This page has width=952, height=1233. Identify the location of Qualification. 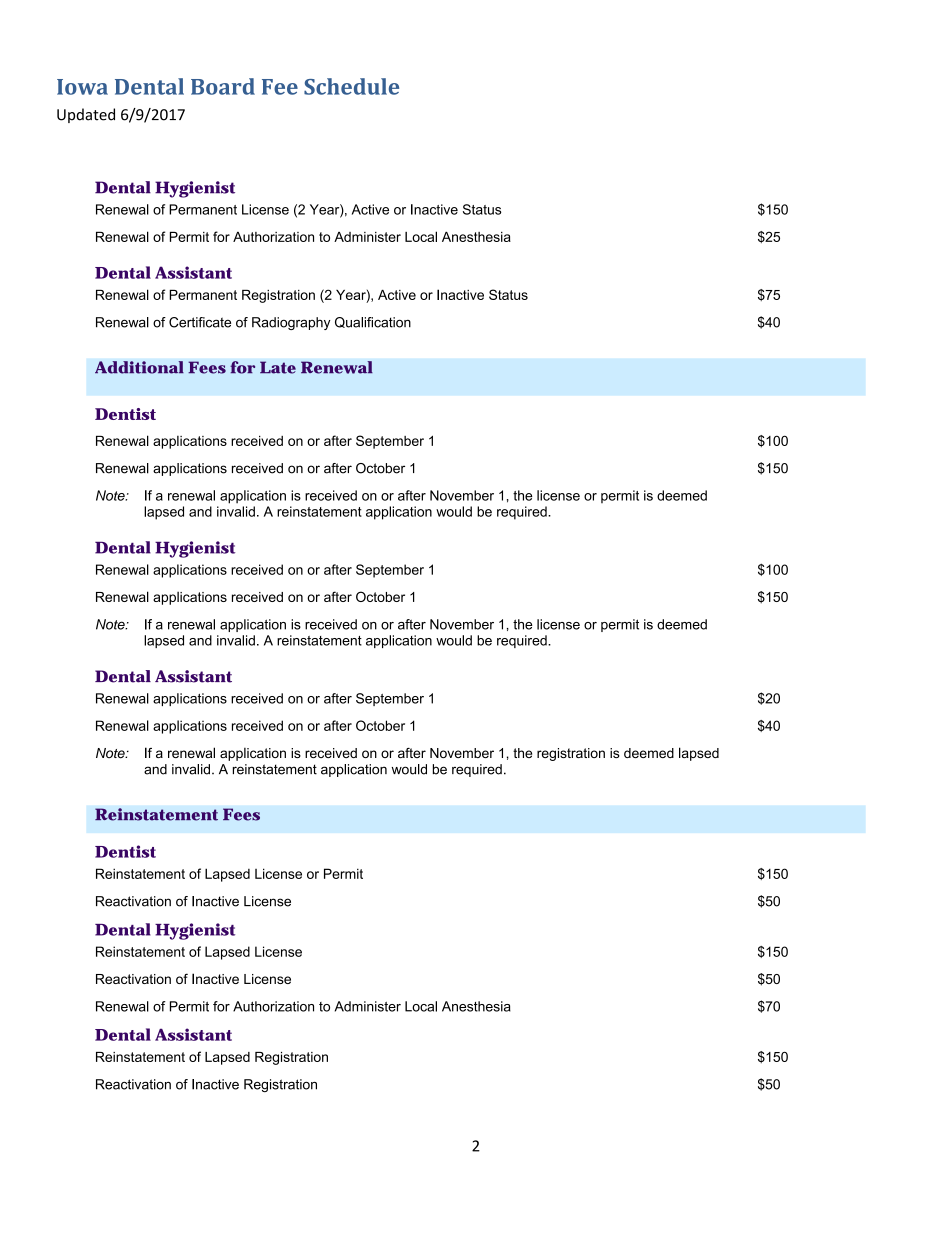
(373, 322).
